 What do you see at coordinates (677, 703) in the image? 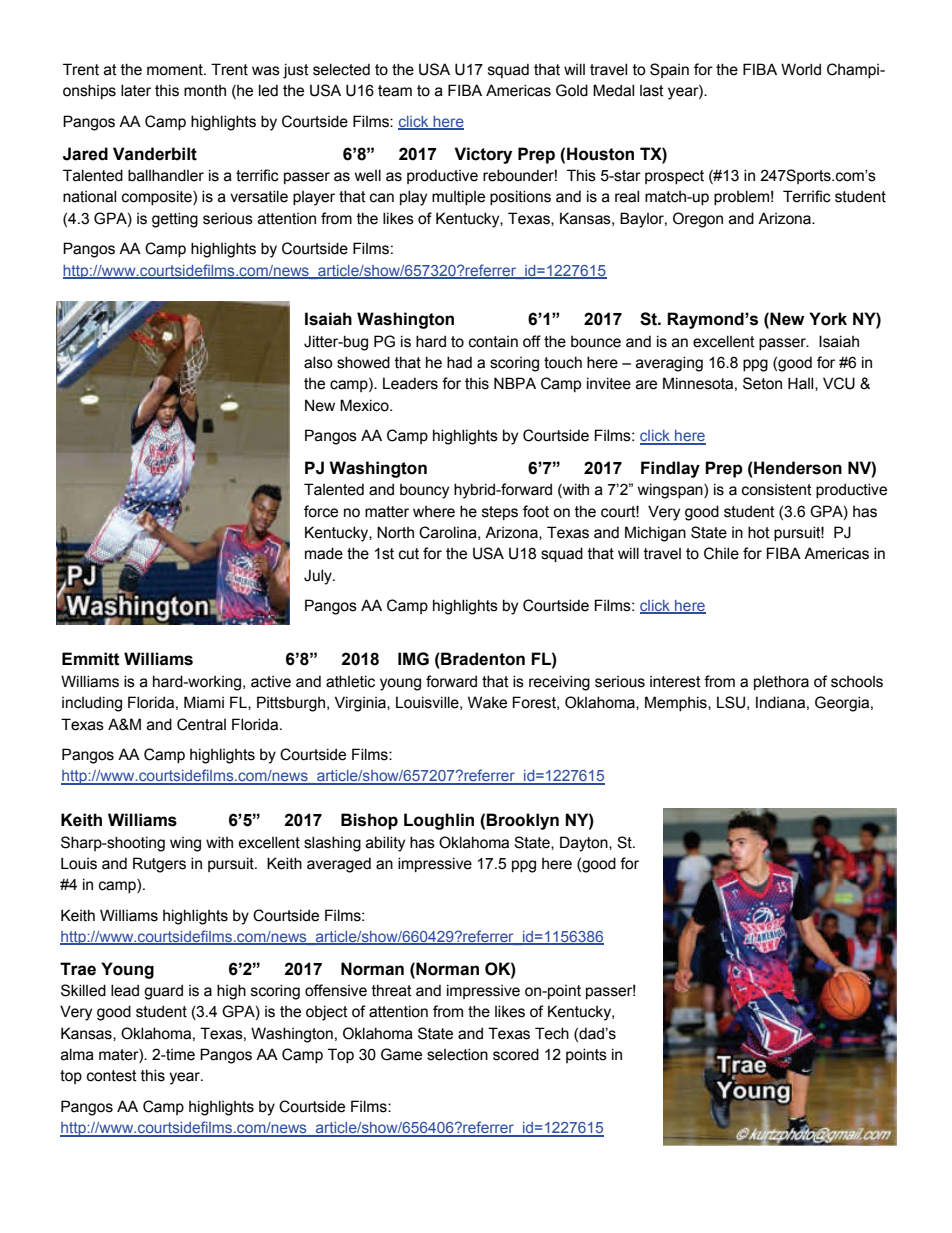
I see `Memphis` at bounding box center [677, 703].
